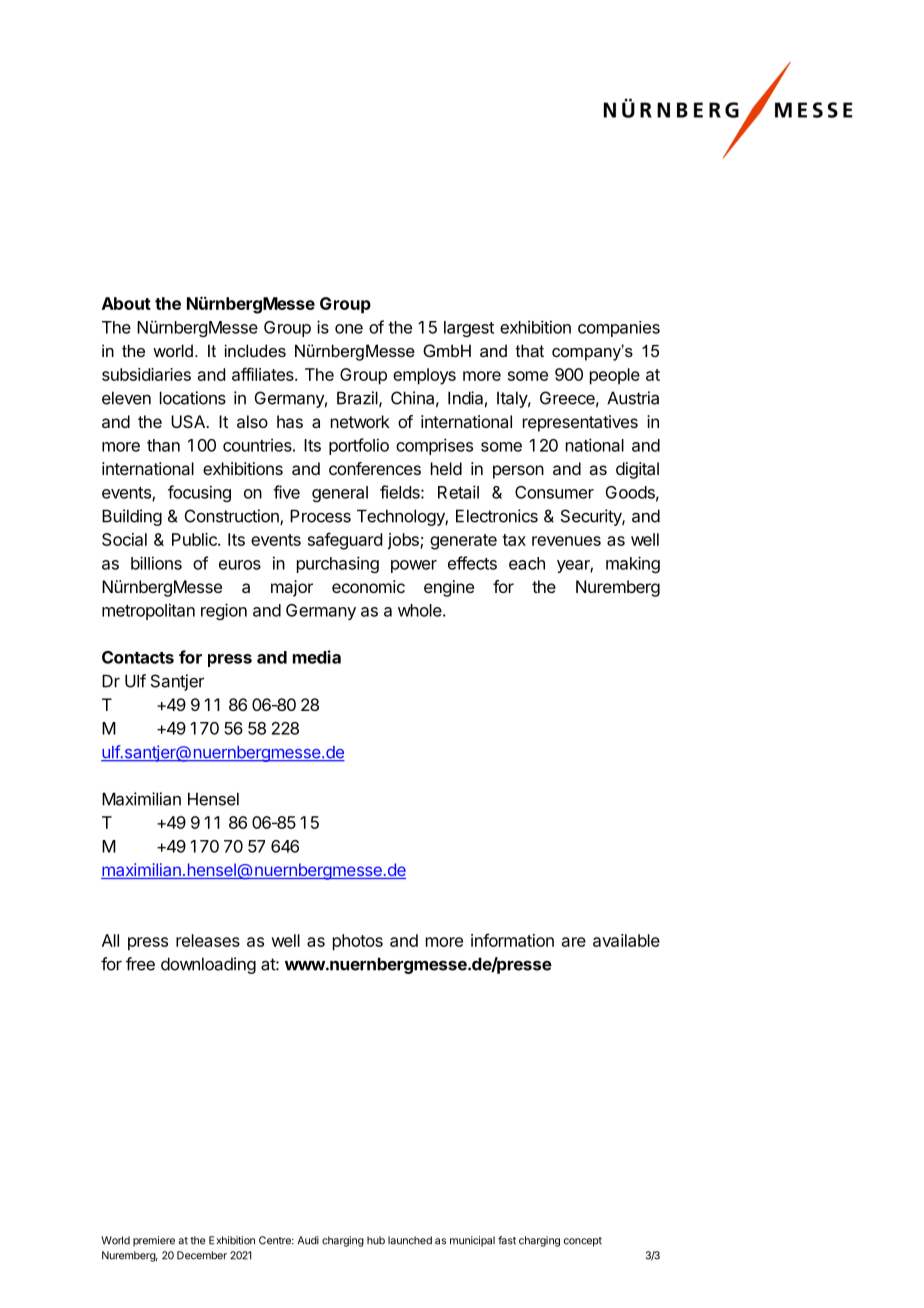 This image has height=1308, width=924. Describe the element at coordinates (146, 374) in the image. I see `subsidiaries` at that location.
